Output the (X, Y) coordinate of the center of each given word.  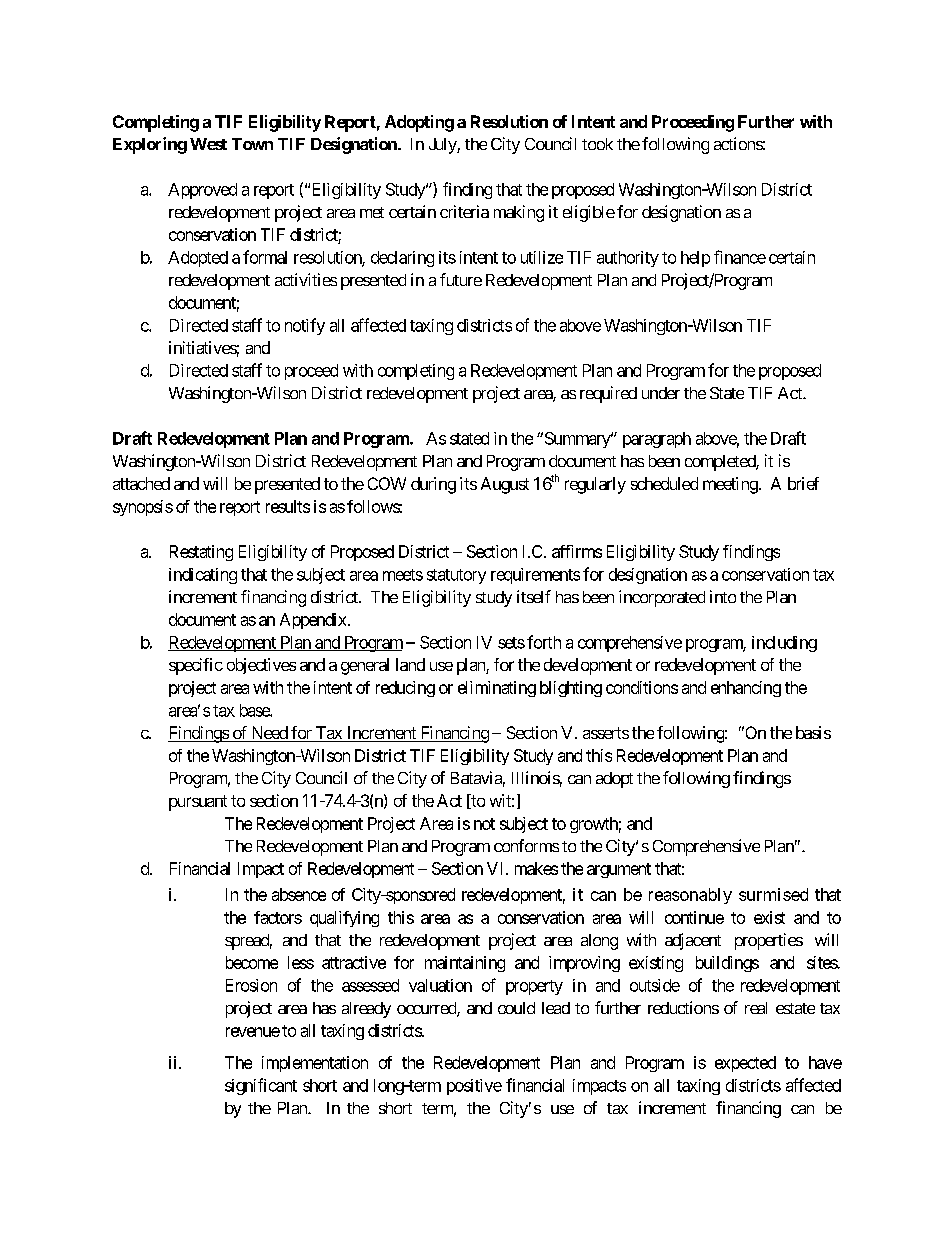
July (443, 146)
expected (745, 1064)
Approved (202, 191)
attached (141, 483)
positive (474, 1087)
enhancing (746, 689)
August (505, 485)
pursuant (198, 803)
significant (261, 1086)
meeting (730, 485)
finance (740, 257)
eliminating (497, 689)
